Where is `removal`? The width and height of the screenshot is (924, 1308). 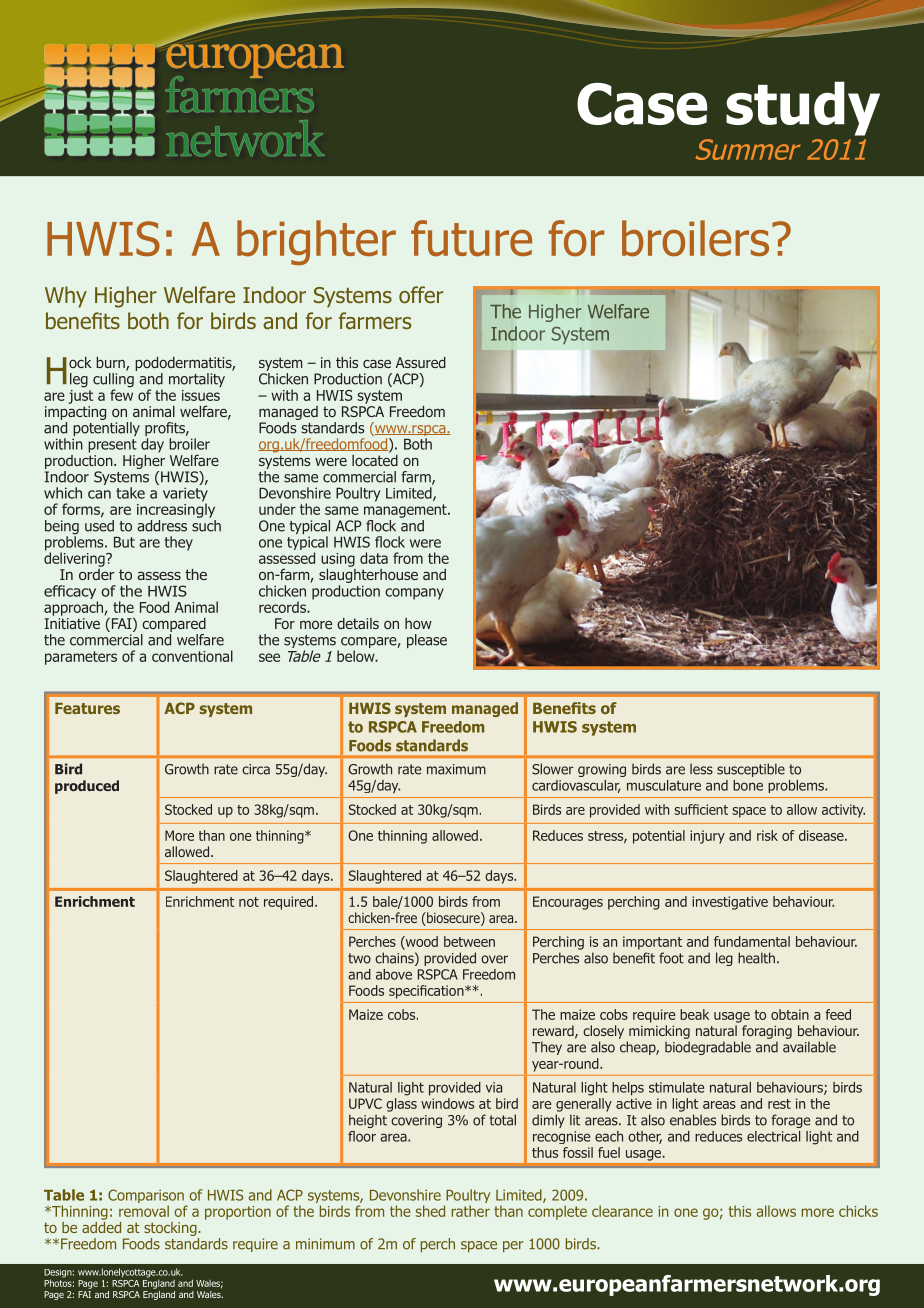
removal is located at coordinates (144, 1211).
